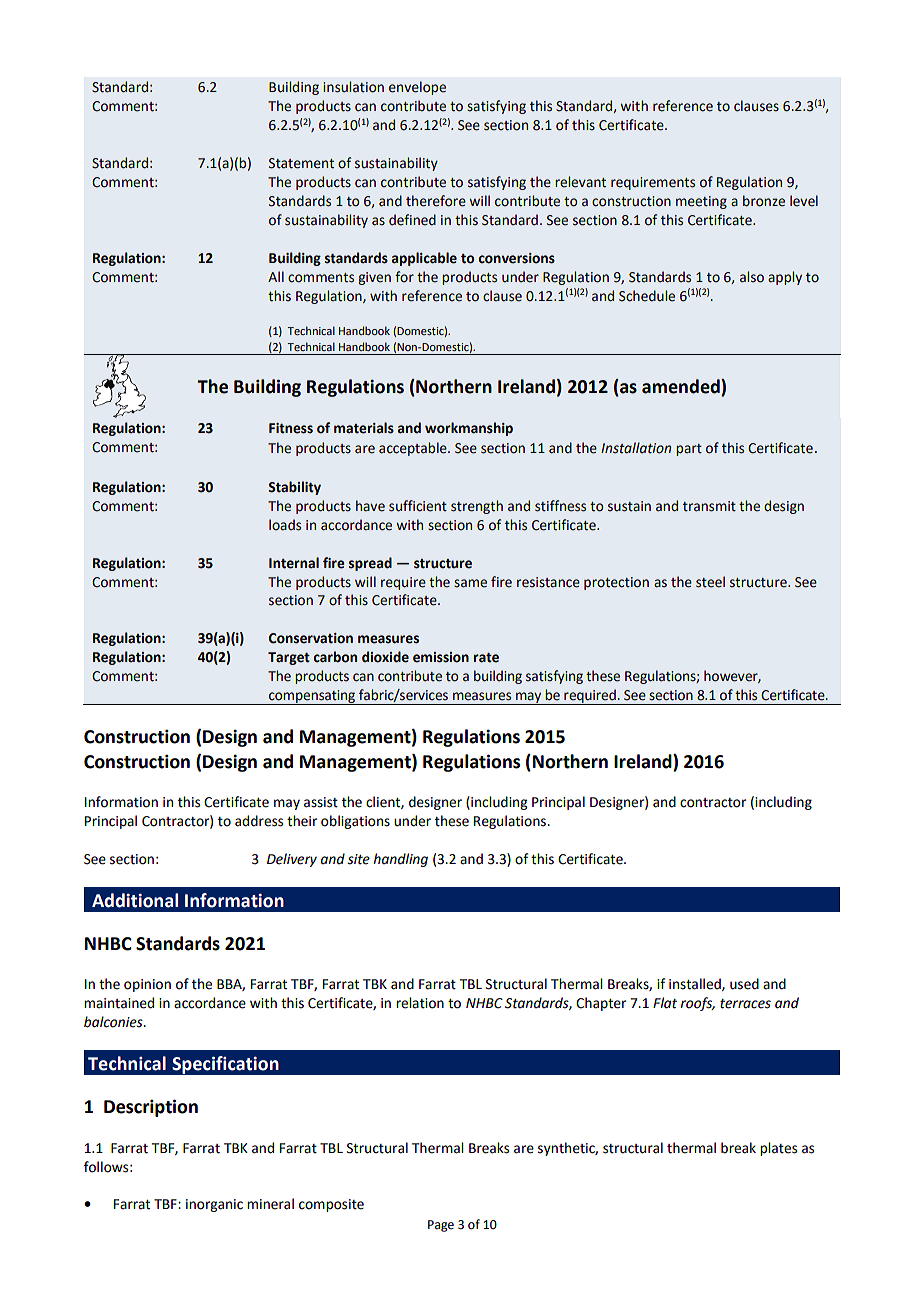 This screenshot has height=1308, width=924. What do you see at coordinates (214, 1205) in the screenshot?
I see `inorganic` at bounding box center [214, 1205].
